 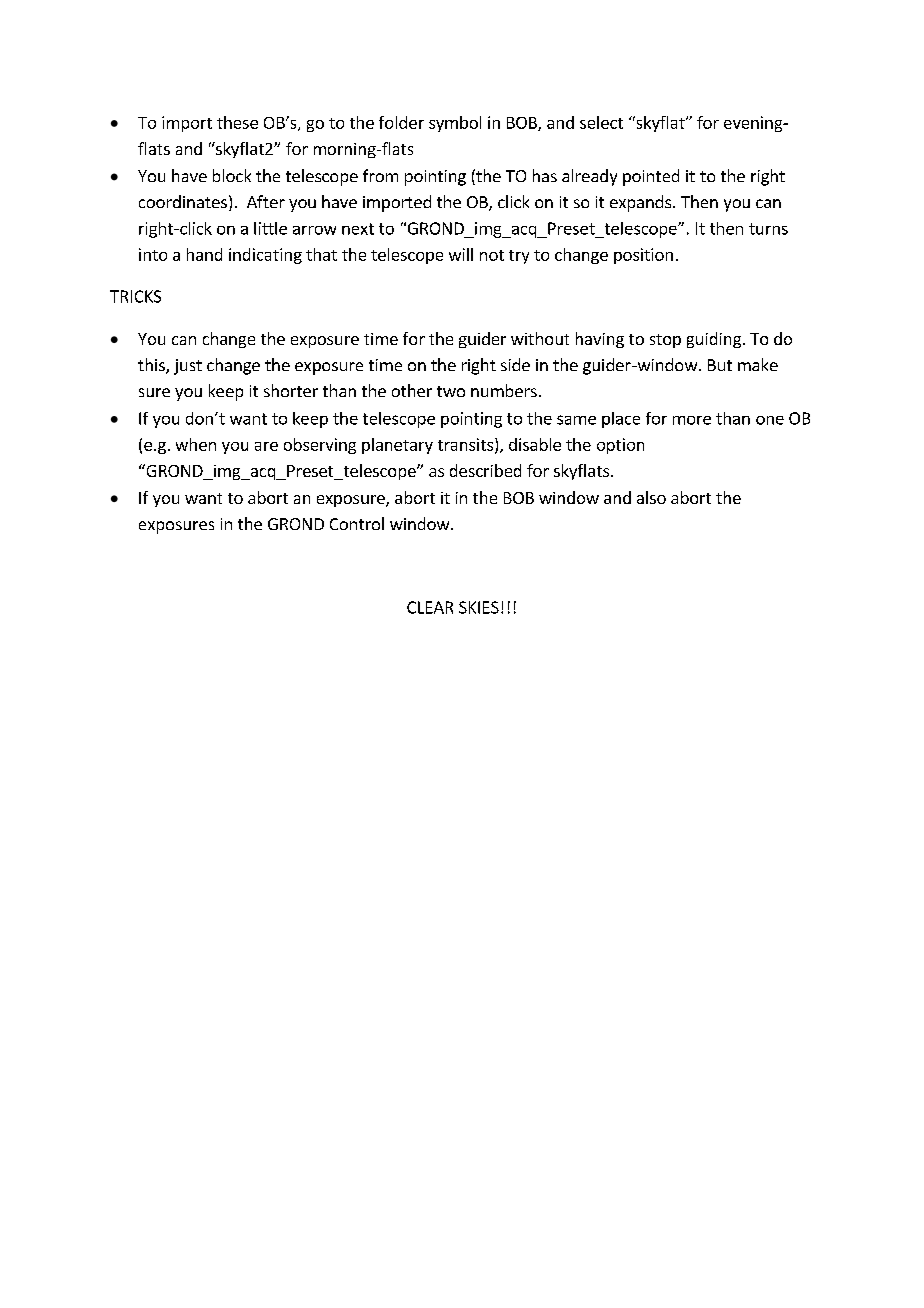 I want to click on side, so click(x=515, y=364).
